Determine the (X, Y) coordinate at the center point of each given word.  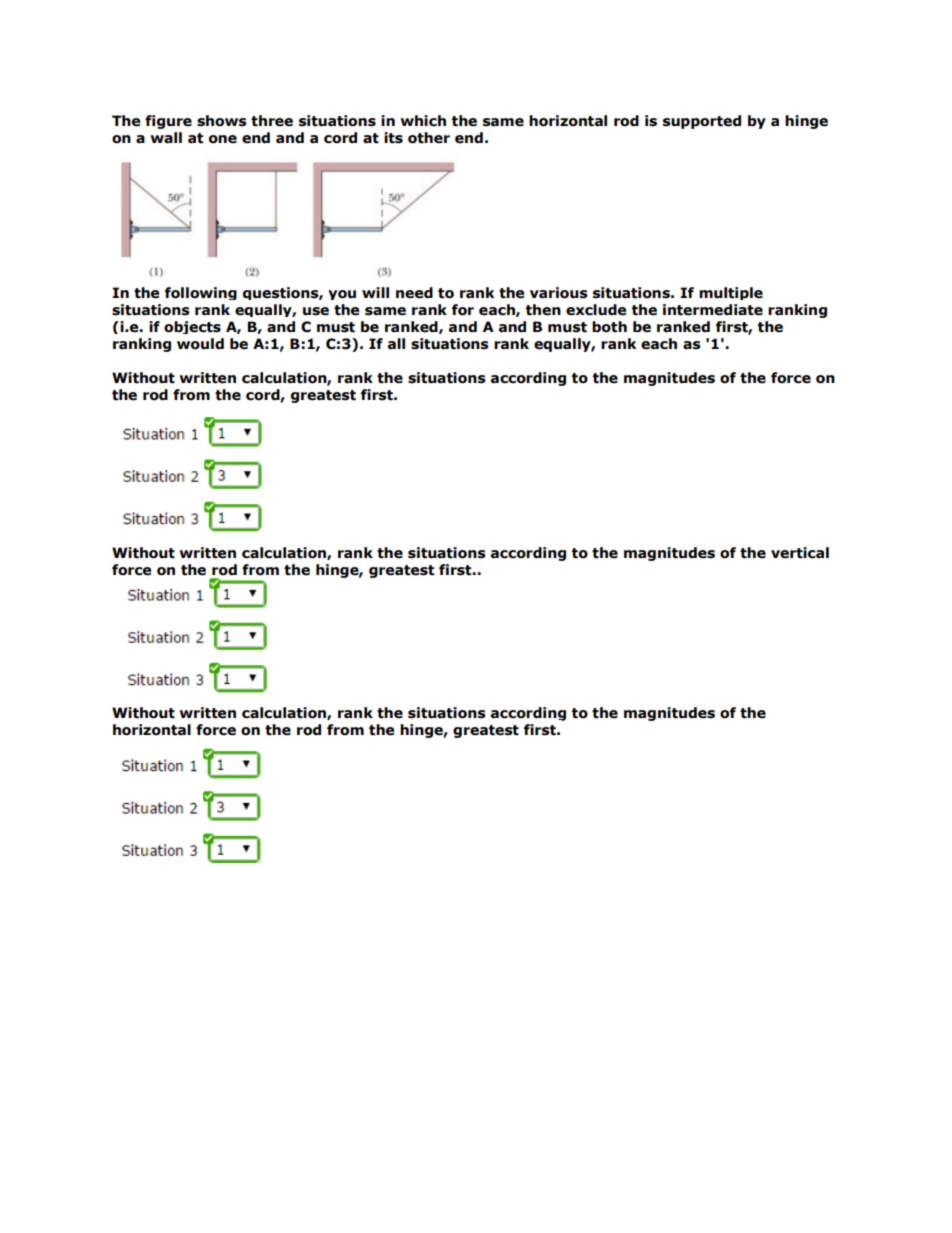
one (223, 139)
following (201, 293)
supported (702, 122)
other (429, 138)
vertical (800, 553)
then (543, 310)
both (609, 327)
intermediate (713, 310)
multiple (731, 293)
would (200, 344)
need (414, 293)
